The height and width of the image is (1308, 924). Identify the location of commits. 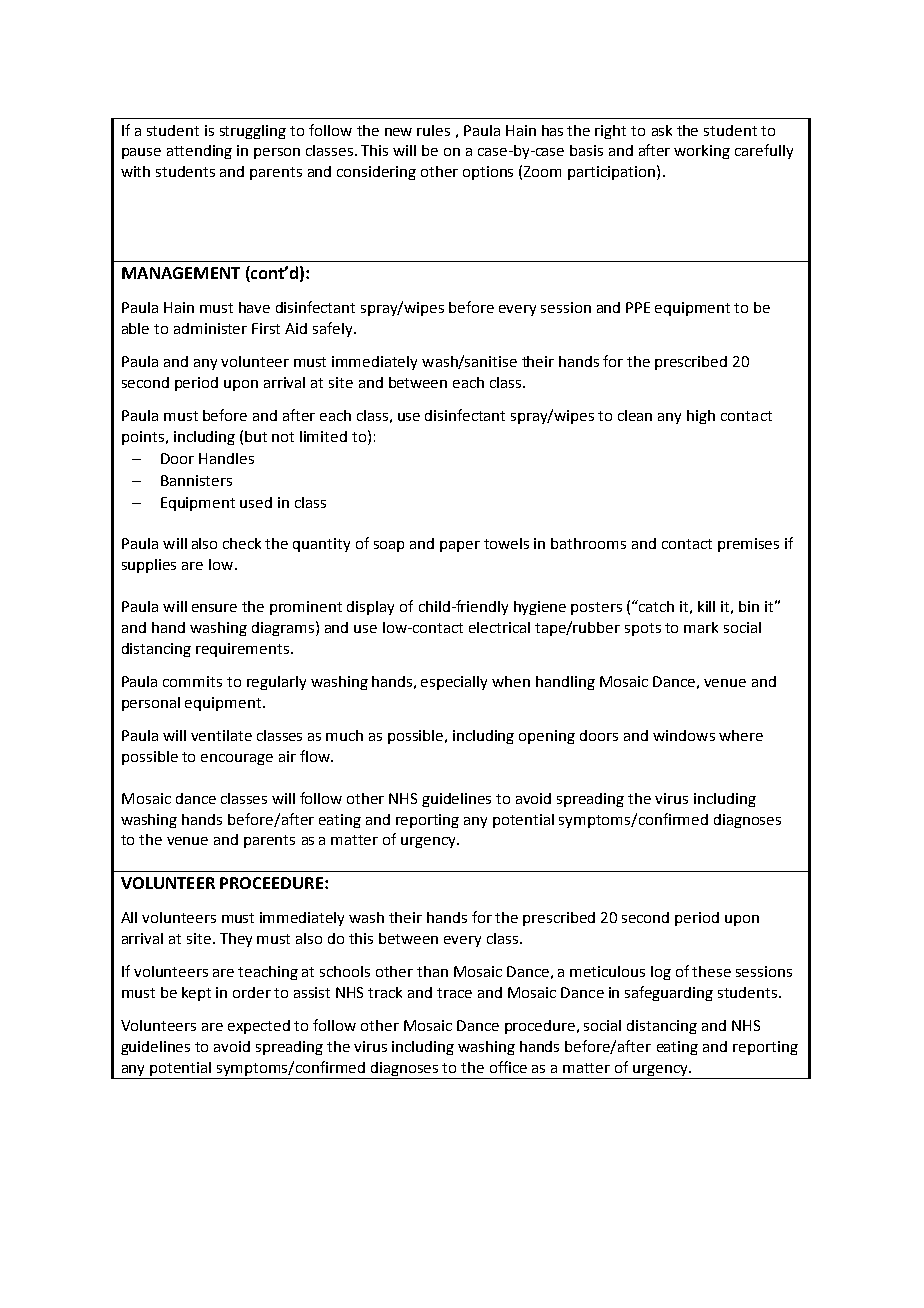
(192, 681).
